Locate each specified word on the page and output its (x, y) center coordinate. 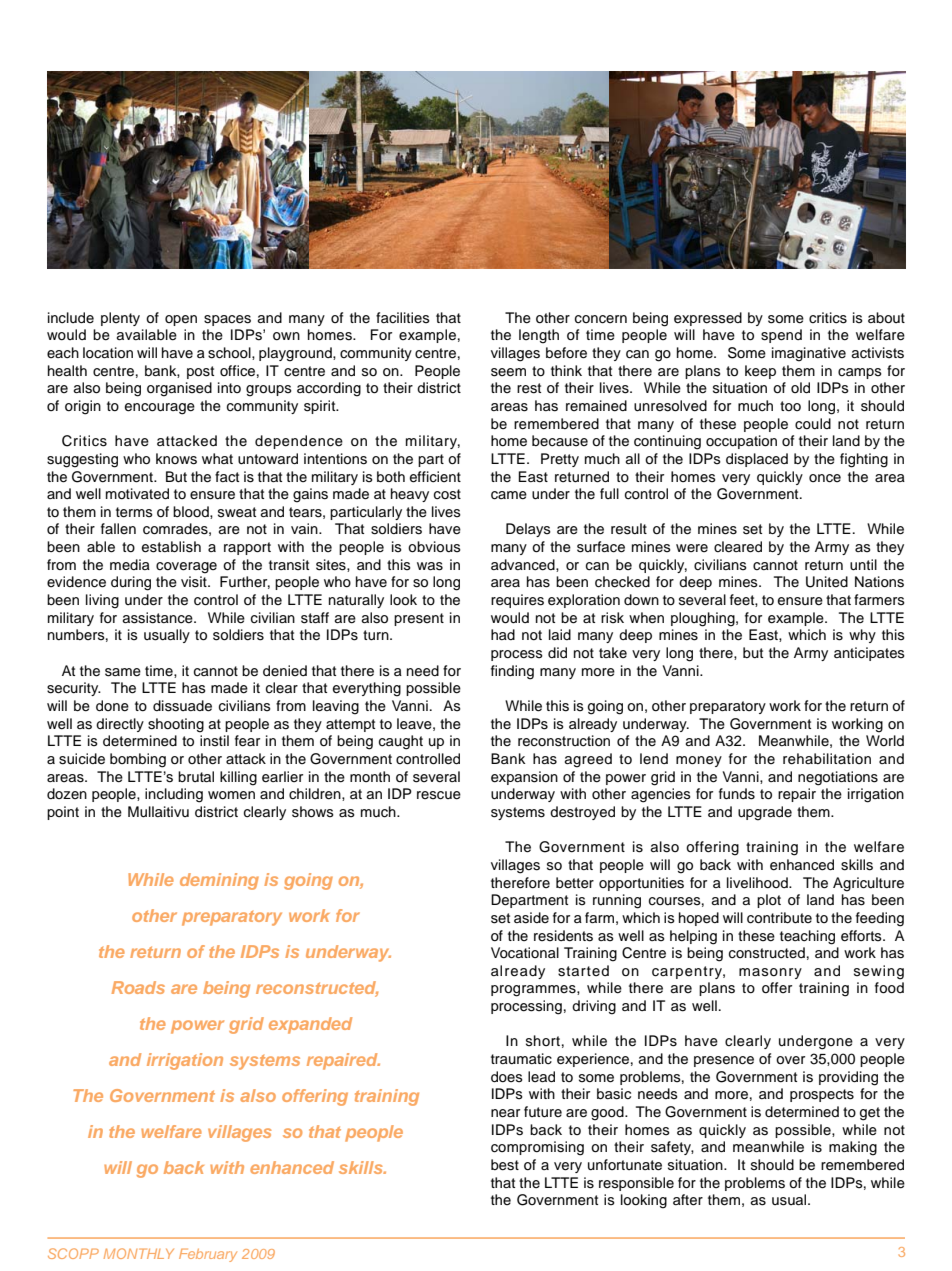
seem (508, 372)
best (505, 1165)
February (208, 1255)
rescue (439, 795)
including (174, 795)
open (181, 320)
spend (781, 336)
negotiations (838, 778)
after (688, 1200)
